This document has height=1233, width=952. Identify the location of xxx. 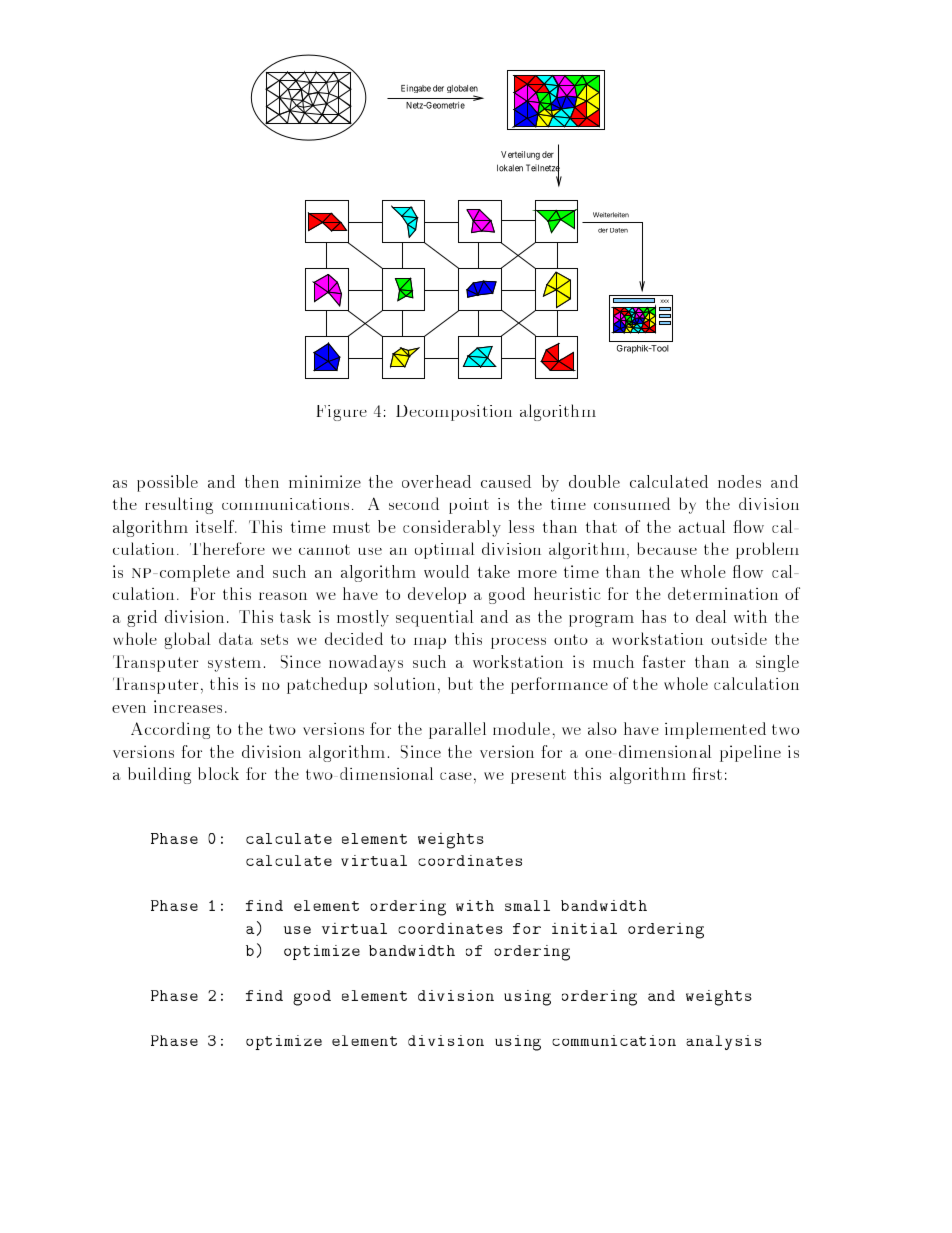
(664, 301).
